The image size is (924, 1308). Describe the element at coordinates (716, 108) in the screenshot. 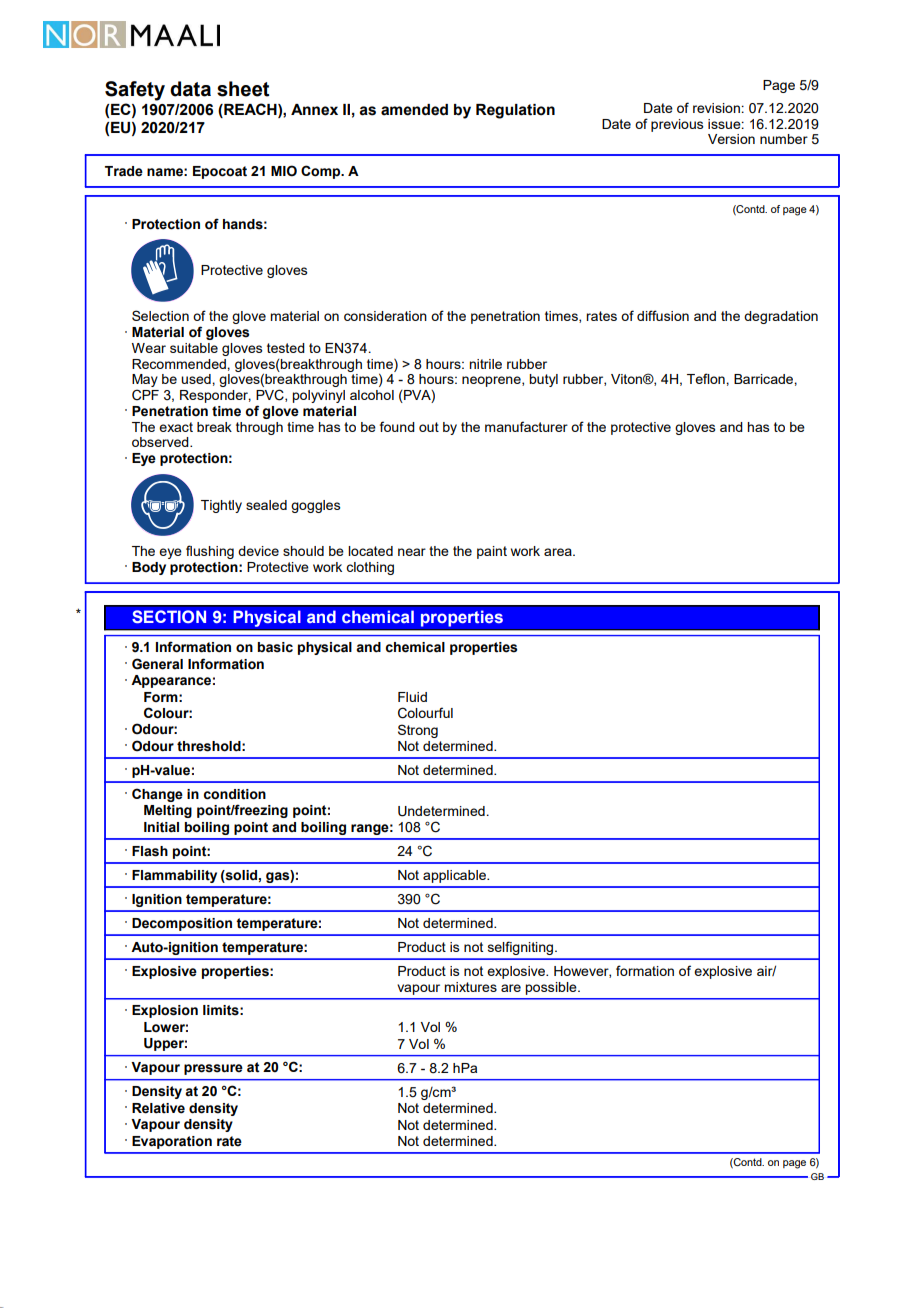

I see `revision` at that location.
